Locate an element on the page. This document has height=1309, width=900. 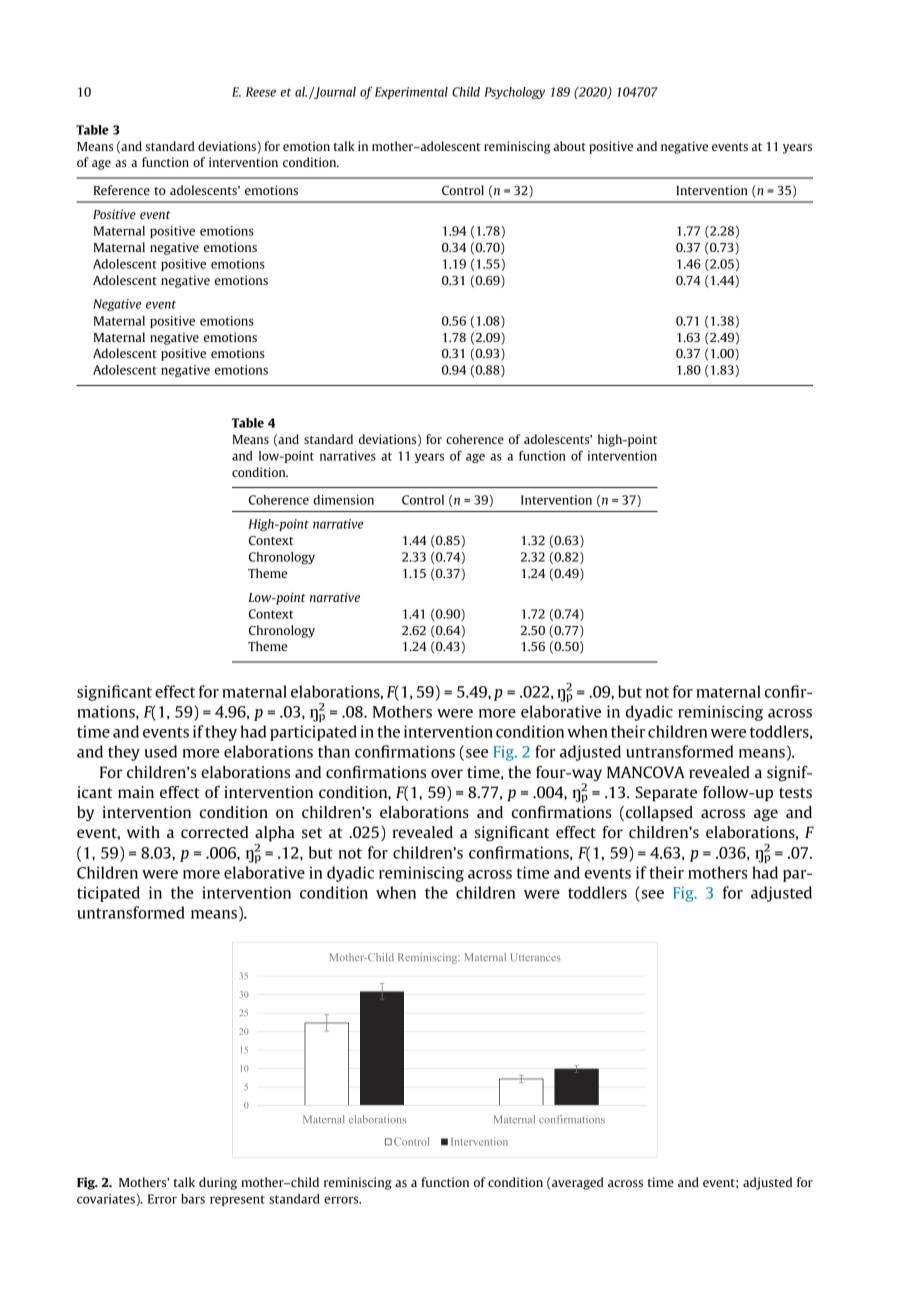
Separate is located at coordinates (666, 794).
